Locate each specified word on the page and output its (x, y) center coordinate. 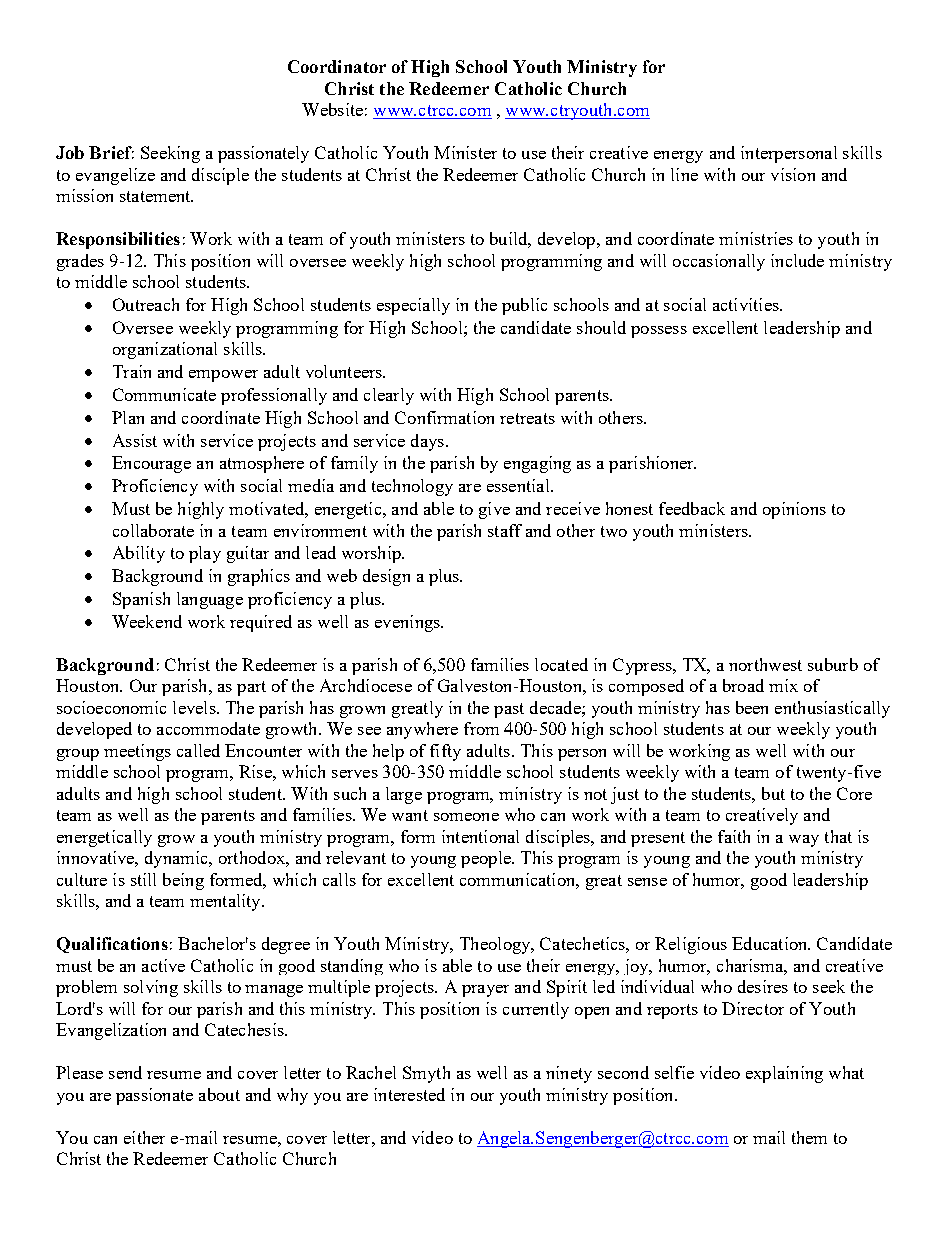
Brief (111, 152)
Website (332, 109)
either (144, 1137)
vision (793, 174)
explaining (784, 1074)
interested (409, 1094)
